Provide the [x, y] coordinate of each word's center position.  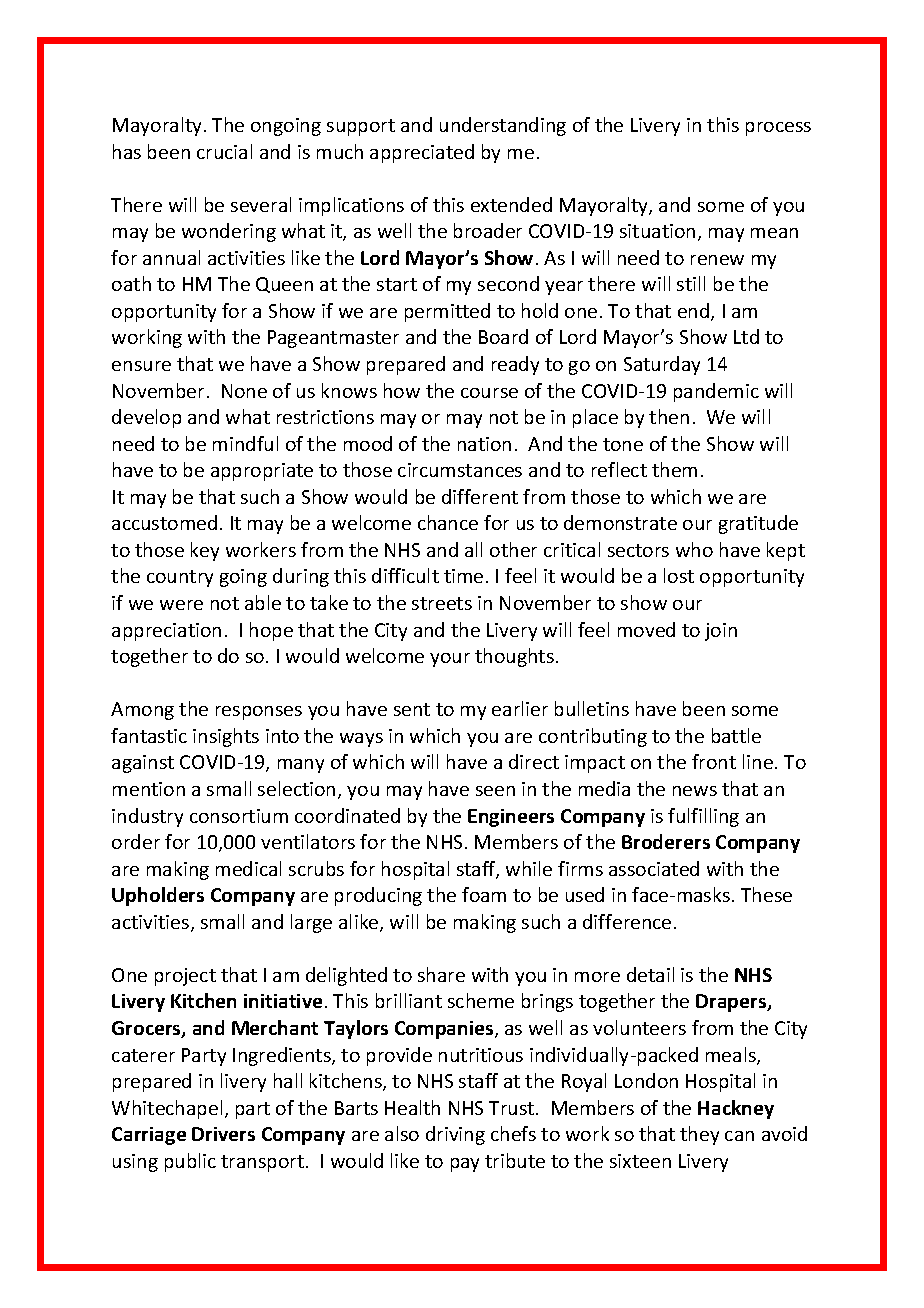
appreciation [166, 632]
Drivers [223, 1134]
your [450, 660]
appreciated [422, 153]
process [778, 129]
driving [455, 1135]
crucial [224, 151]
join [721, 632]
